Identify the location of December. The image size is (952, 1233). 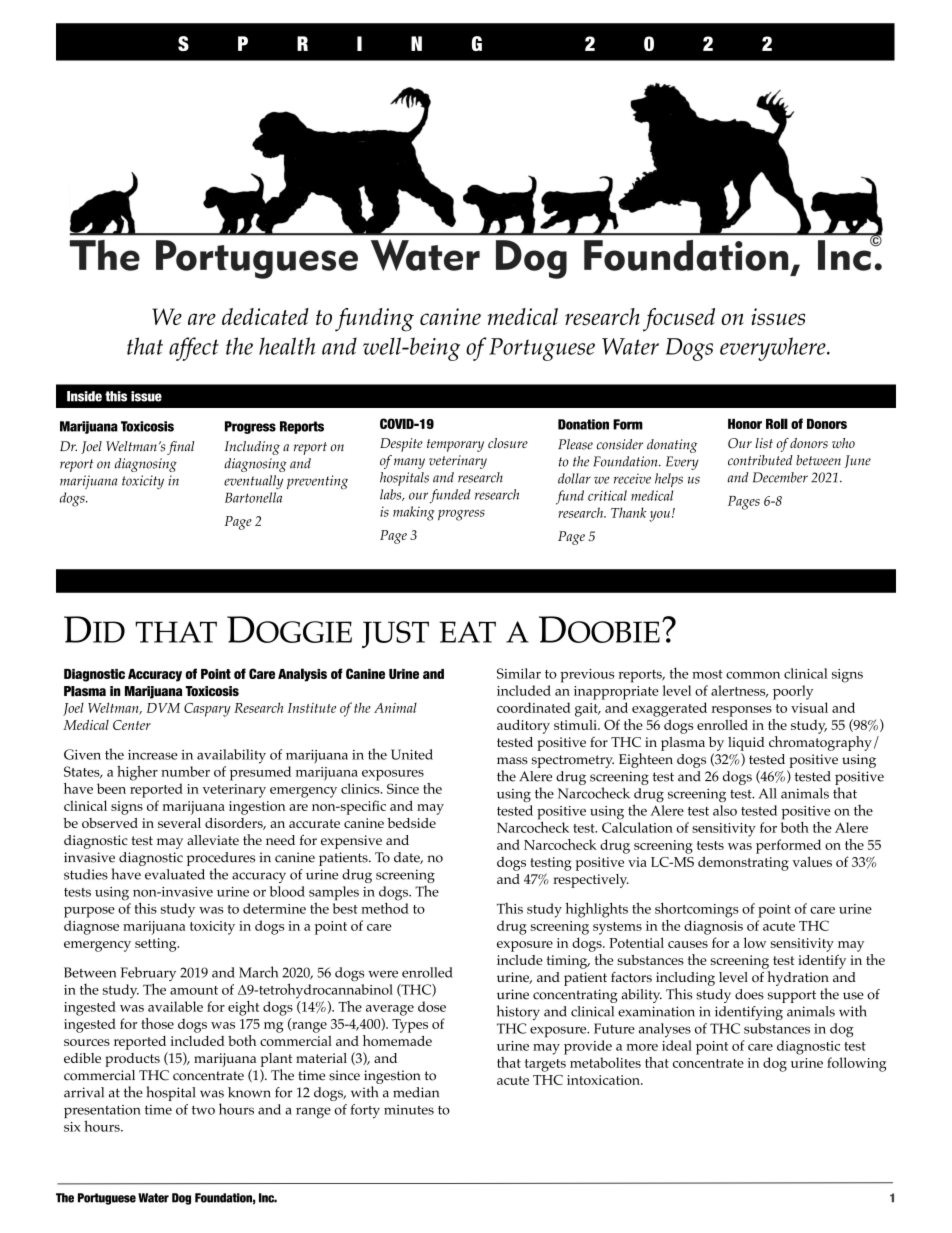
(780, 477).
